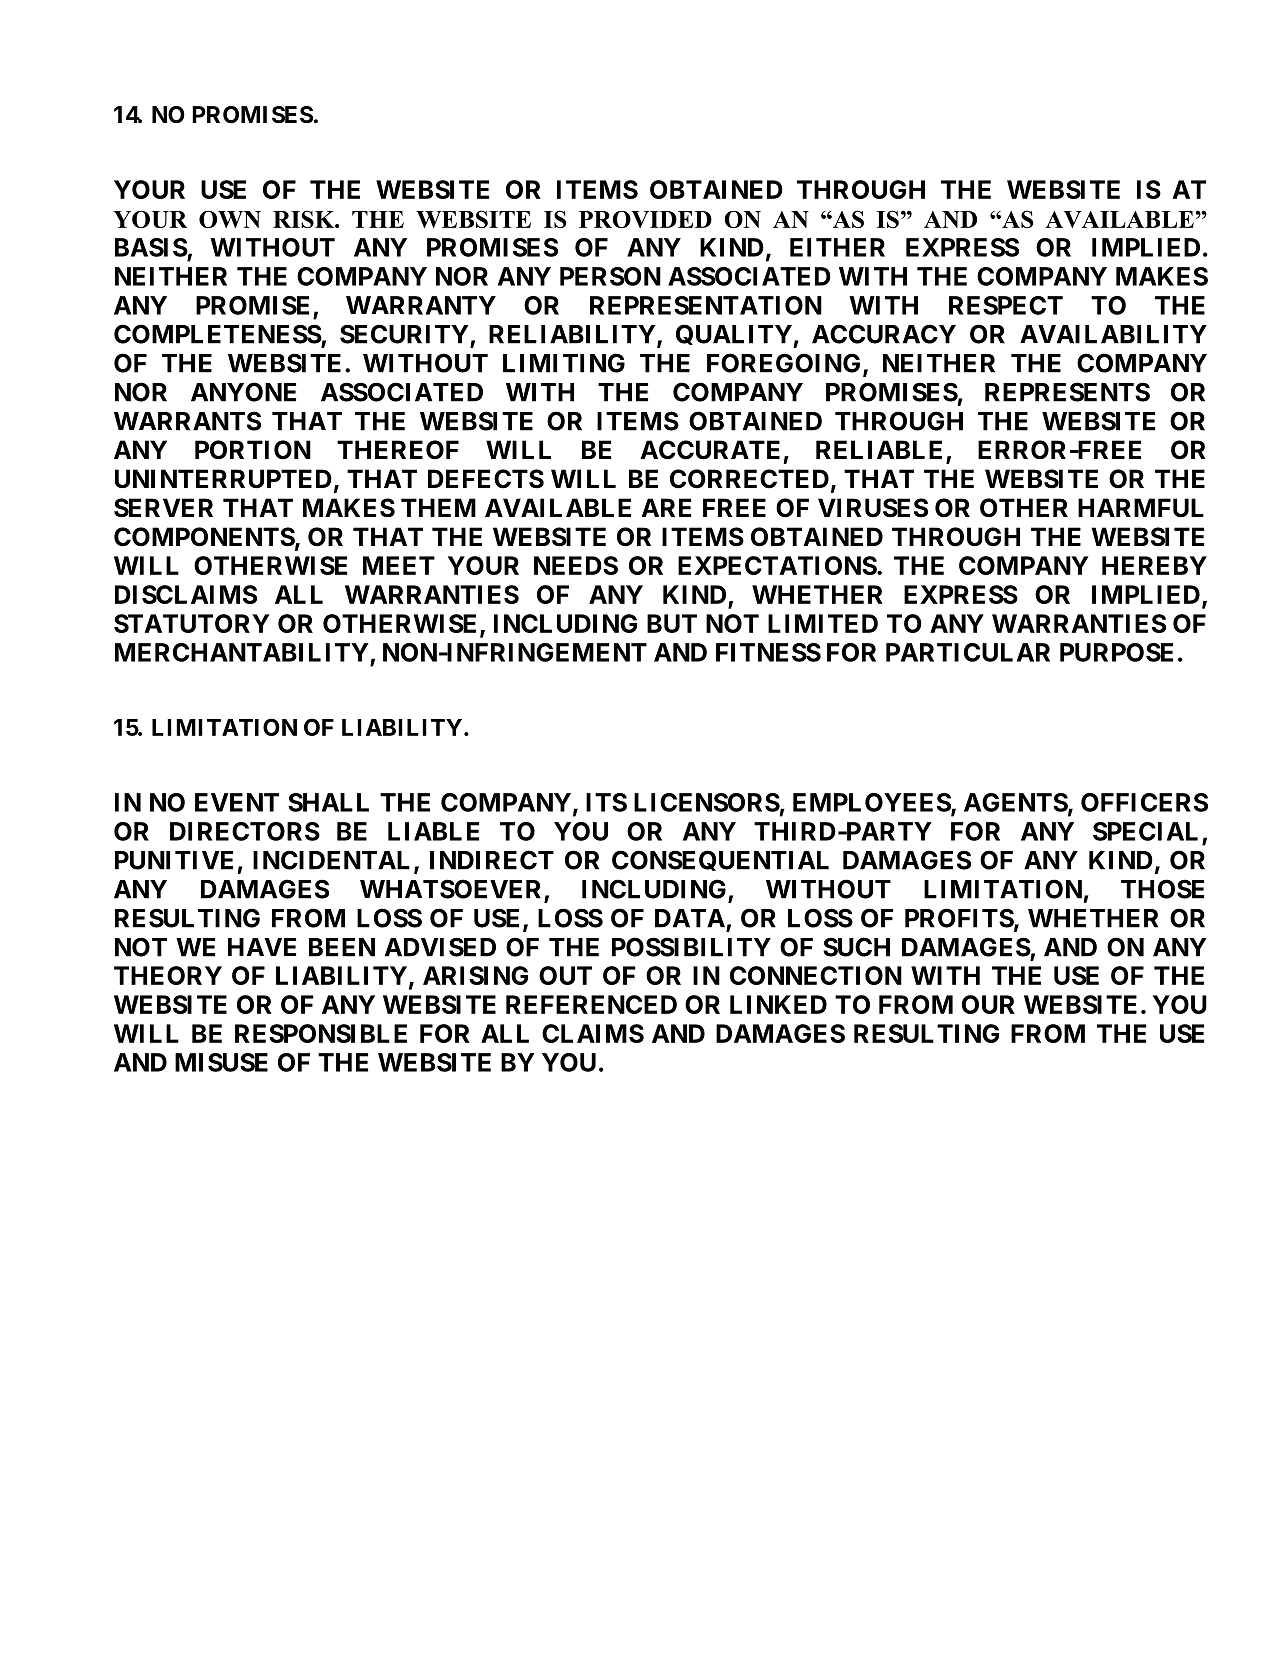 This screenshot has height=1660, width=1283. Describe the element at coordinates (243, 654) in the screenshot. I see `MERCHANTABILITY` at that location.
